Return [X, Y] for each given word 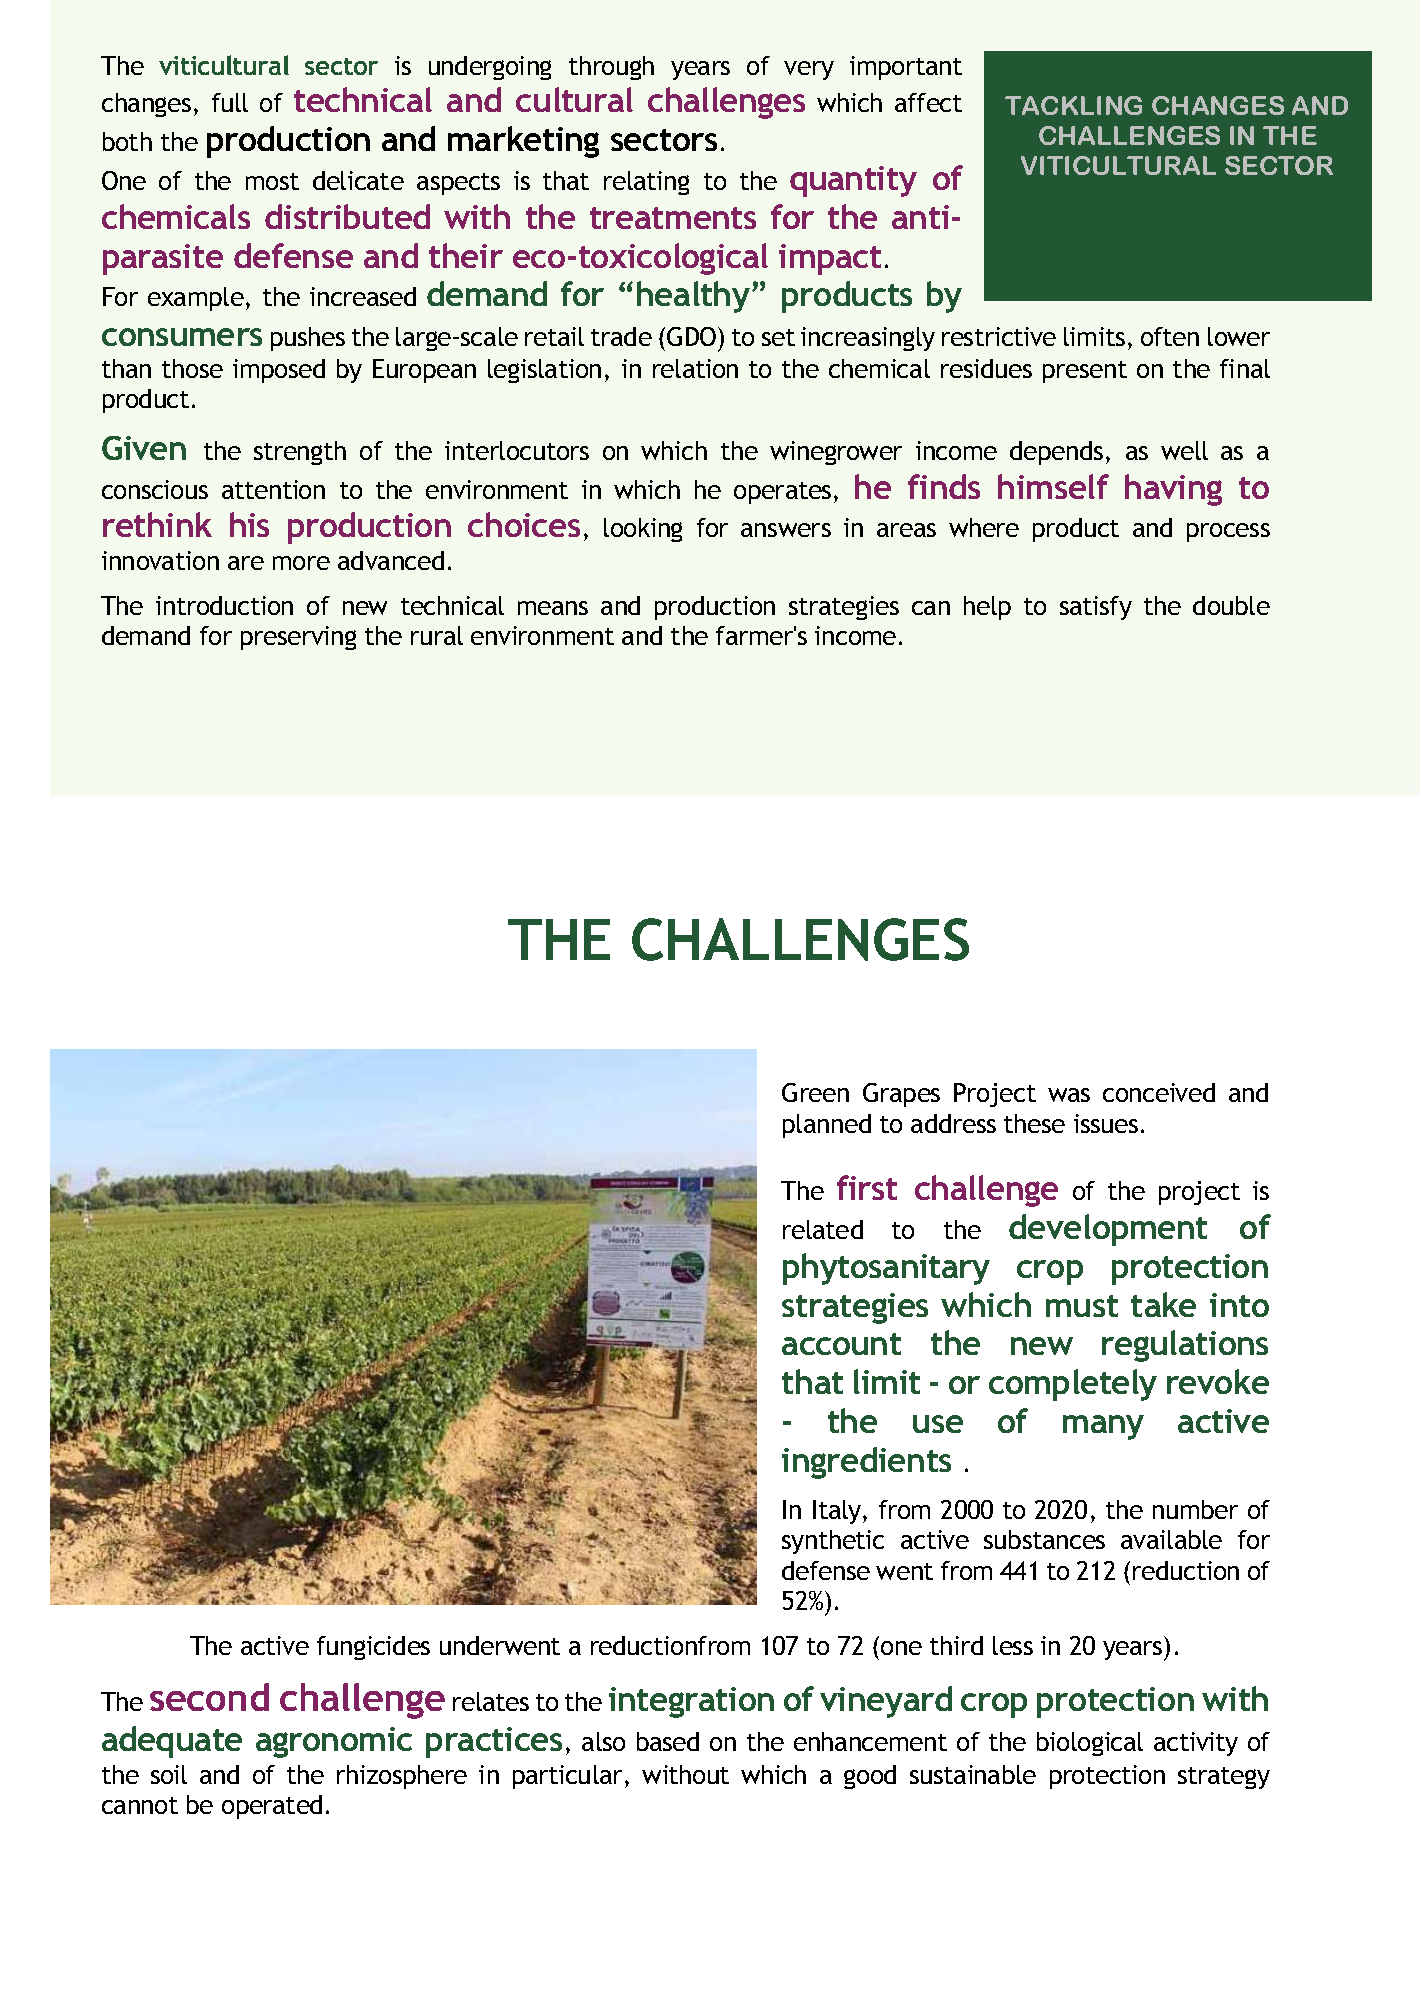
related [823, 1229]
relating [646, 183]
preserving [298, 638]
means [553, 608]
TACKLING [1073, 105]
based [668, 1741]
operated [272, 1807]
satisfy [1096, 608]
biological [1090, 1744]
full [230, 102]
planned [827, 1126]
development [1108, 1230]
